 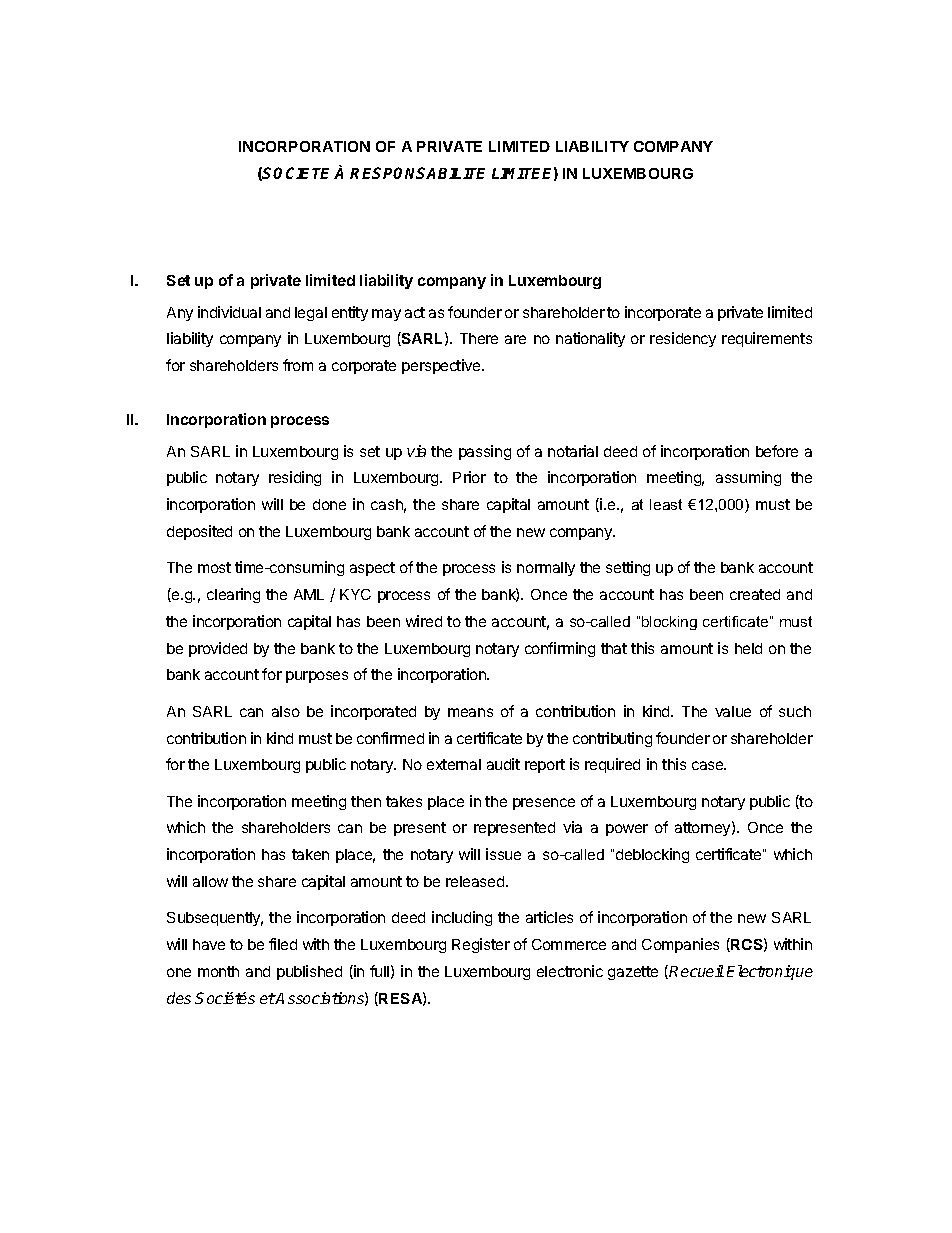 What do you see at coordinates (310, 854) in the screenshot?
I see `taken` at bounding box center [310, 854].
